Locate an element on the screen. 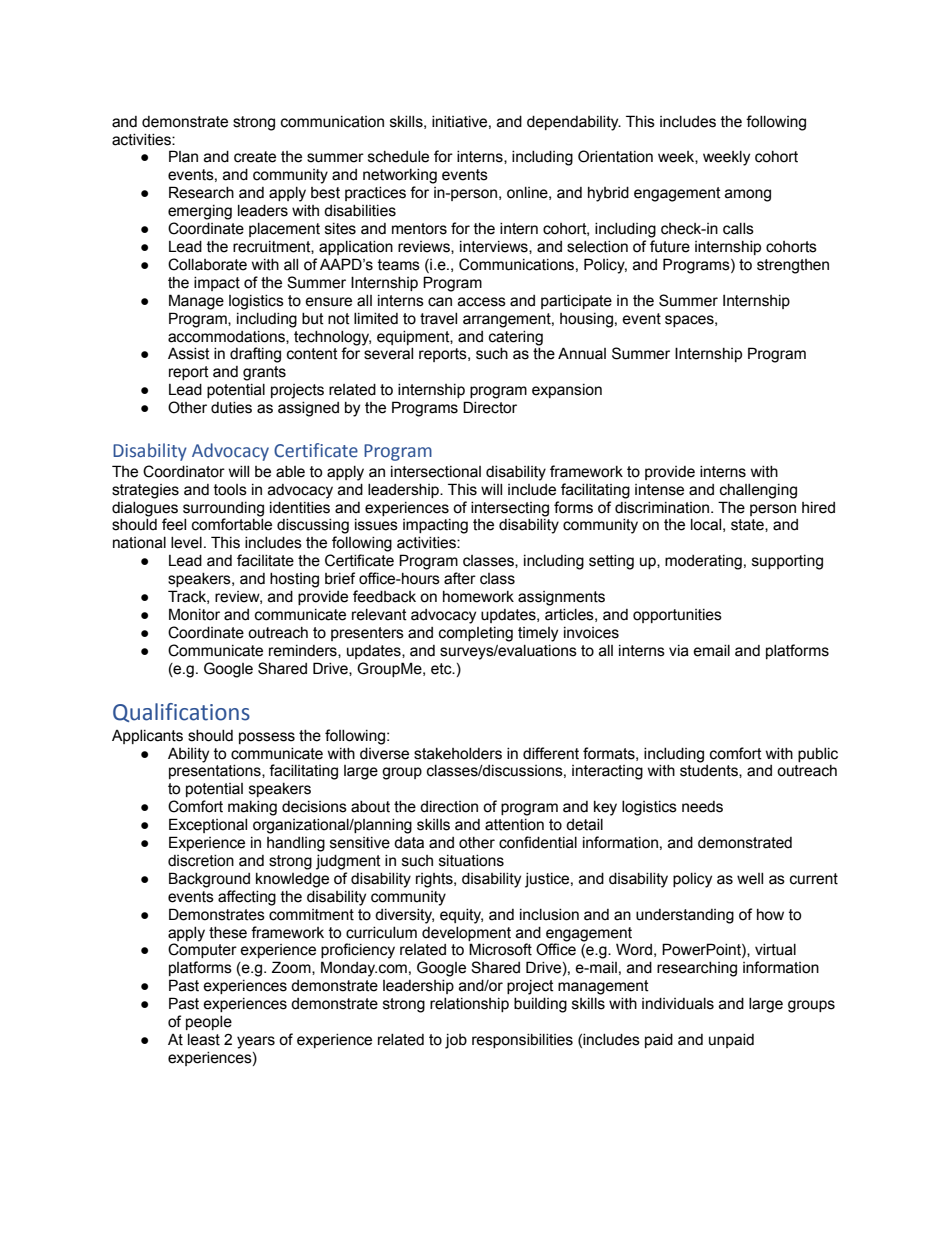  among is located at coordinates (748, 195).
